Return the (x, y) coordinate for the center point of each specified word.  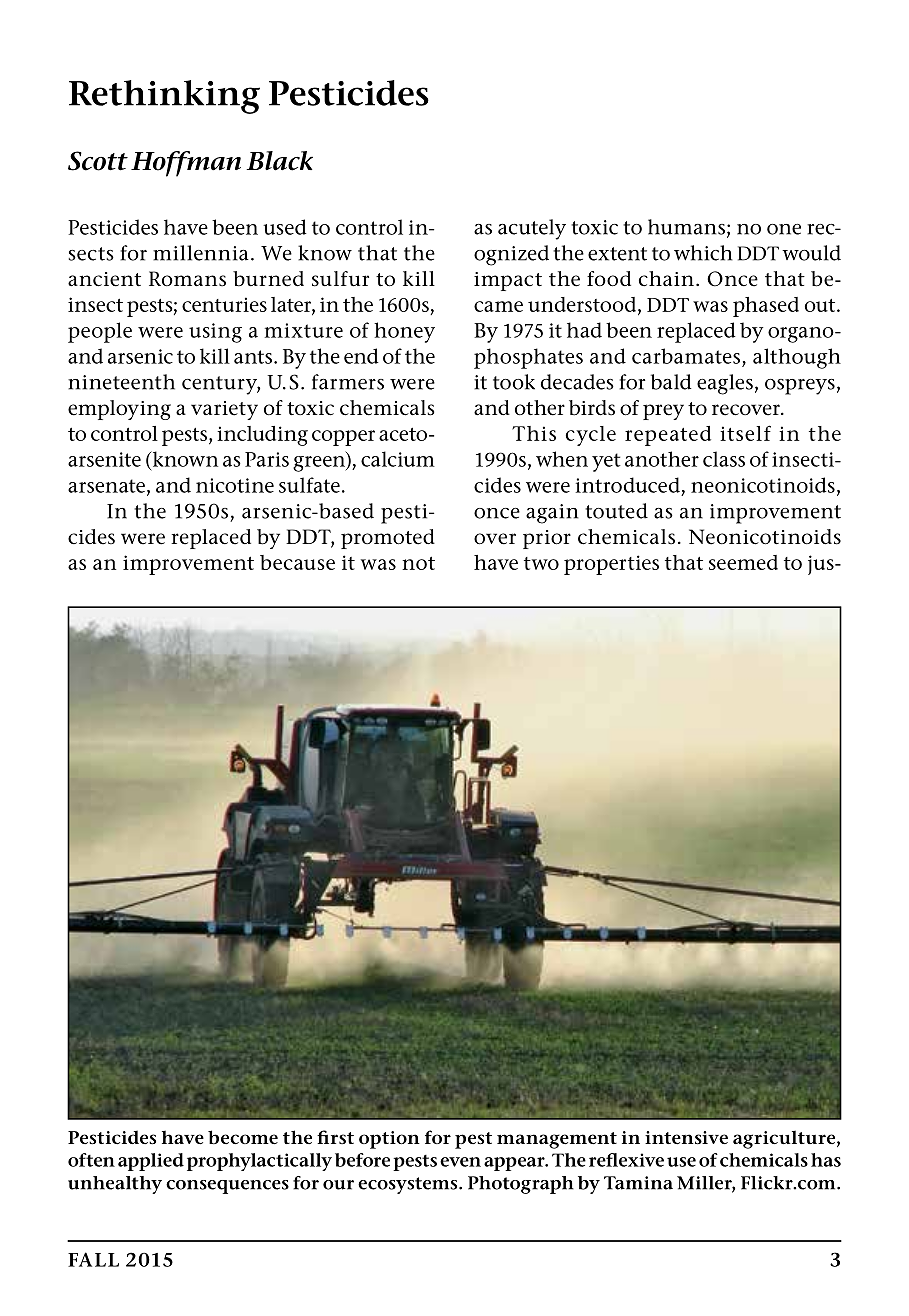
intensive (686, 1138)
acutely (532, 229)
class (724, 459)
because (297, 562)
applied (151, 1162)
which (703, 253)
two (541, 563)
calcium (398, 459)
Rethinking (164, 97)
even (460, 1162)
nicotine (235, 485)
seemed (743, 562)
